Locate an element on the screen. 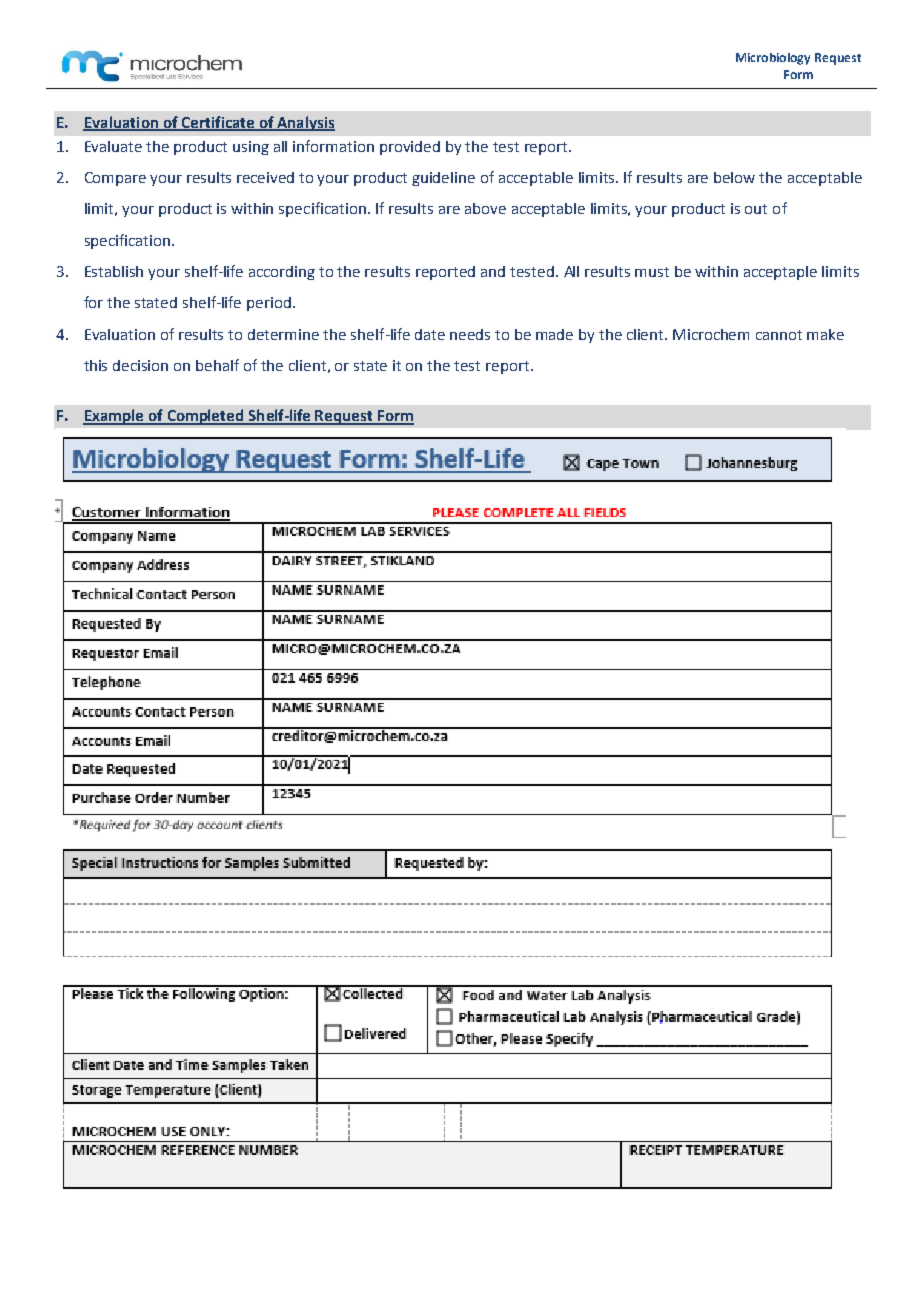  below is located at coordinates (734, 177).
